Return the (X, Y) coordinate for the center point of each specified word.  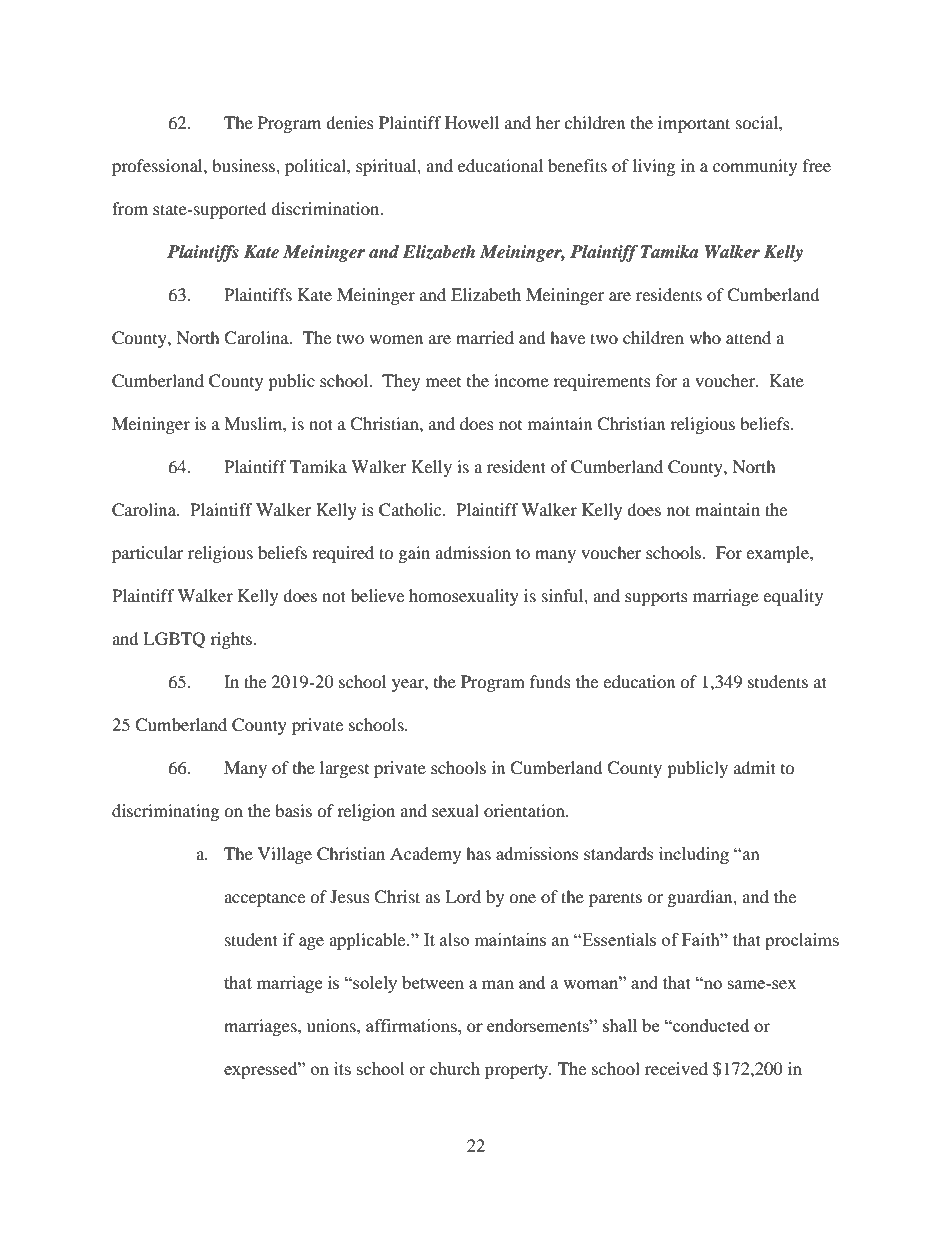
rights (232, 640)
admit (755, 767)
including (694, 855)
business (244, 165)
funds (550, 681)
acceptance (264, 900)
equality (793, 597)
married (485, 337)
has (478, 853)
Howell (472, 122)
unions (332, 1025)
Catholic (411, 510)
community (755, 167)
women (396, 339)
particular (148, 554)
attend (748, 337)
